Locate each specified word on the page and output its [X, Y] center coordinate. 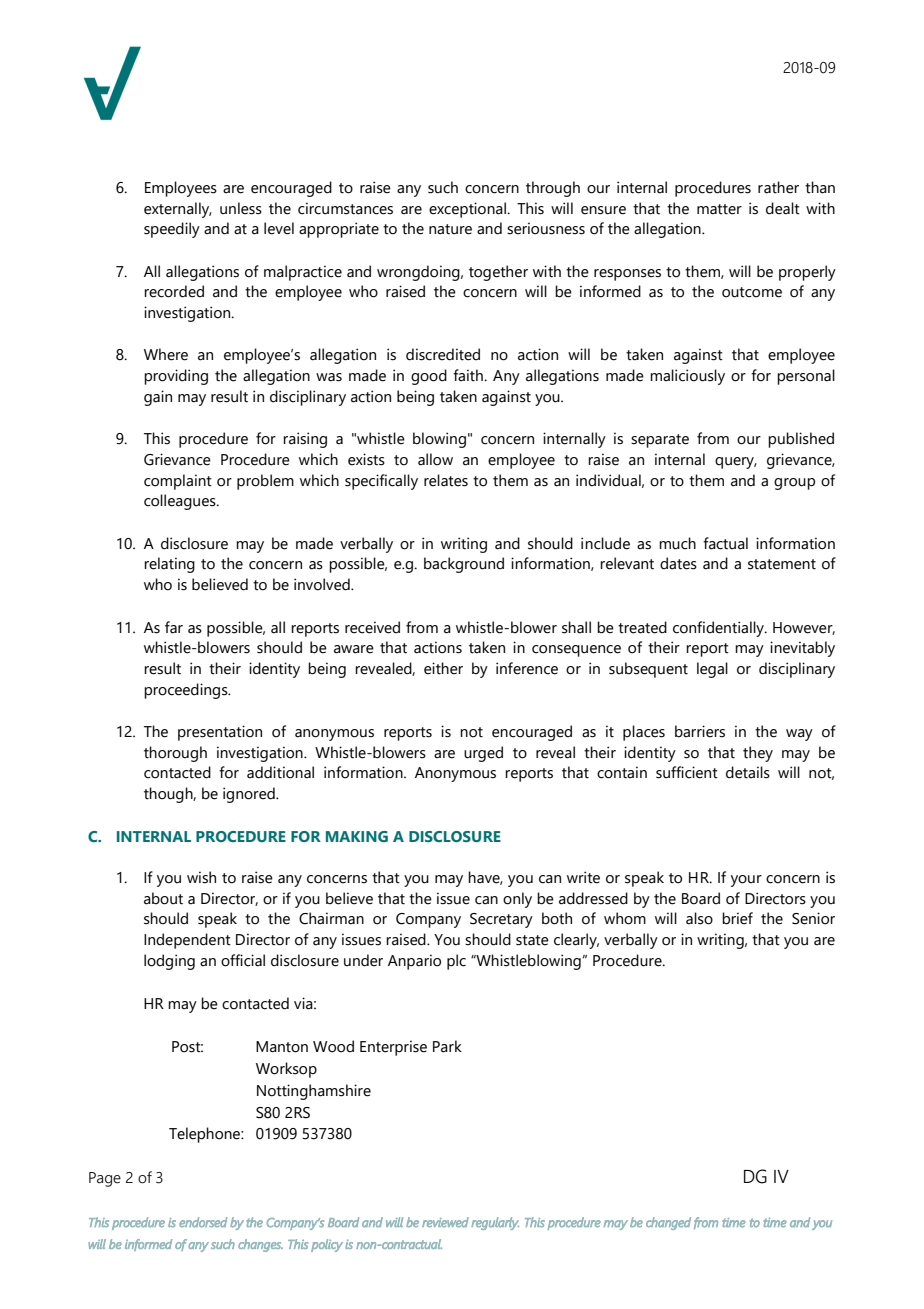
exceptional [468, 210]
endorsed [203, 1222]
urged [483, 754]
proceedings [187, 691]
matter [719, 209]
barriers [700, 731]
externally [178, 210]
